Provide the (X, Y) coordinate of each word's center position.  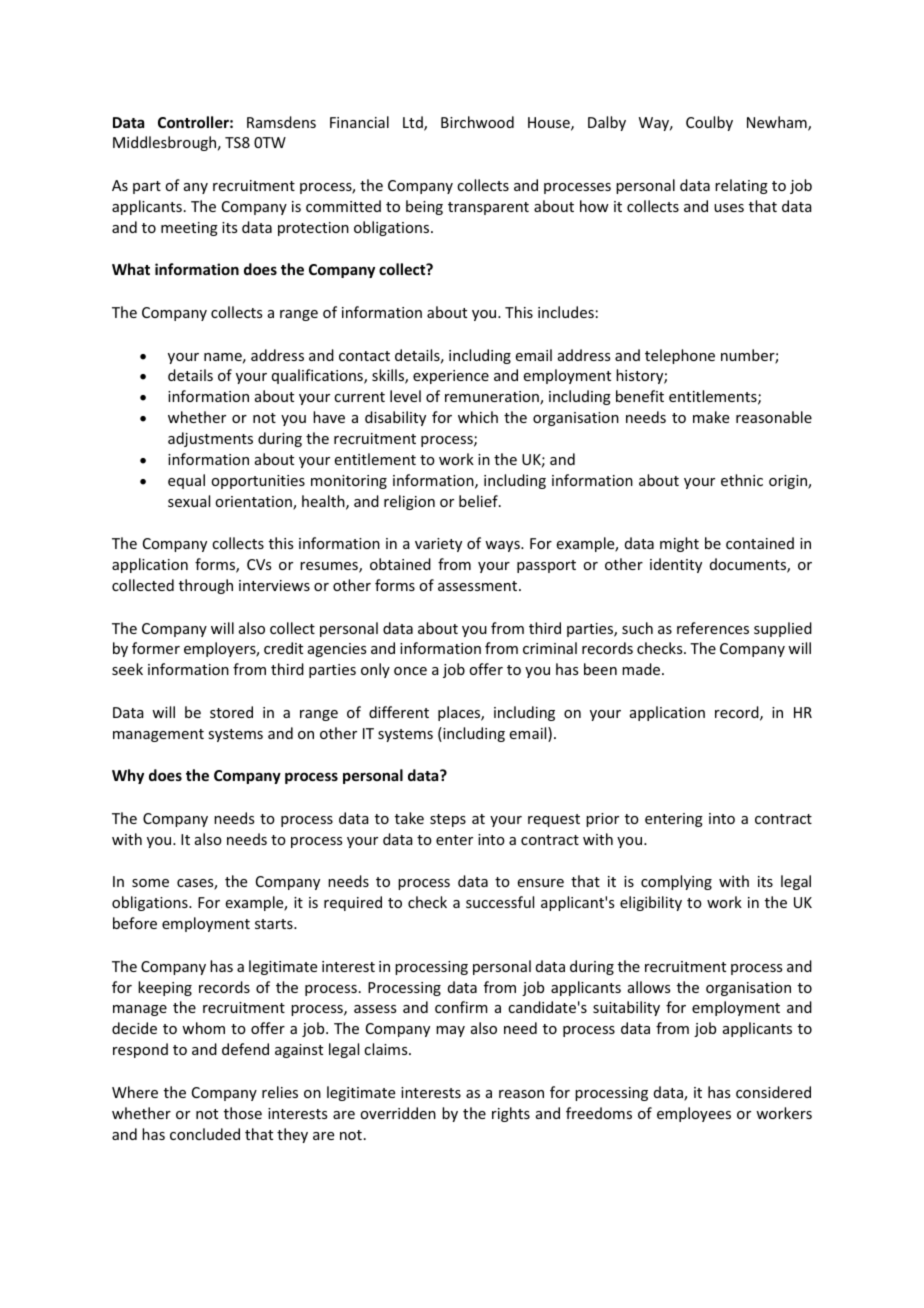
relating (741, 186)
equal (186, 481)
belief (479, 501)
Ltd (414, 123)
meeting (189, 229)
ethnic (742, 480)
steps (448, 820)
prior (602, 820)
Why (128, 776)
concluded (205, 1134)
